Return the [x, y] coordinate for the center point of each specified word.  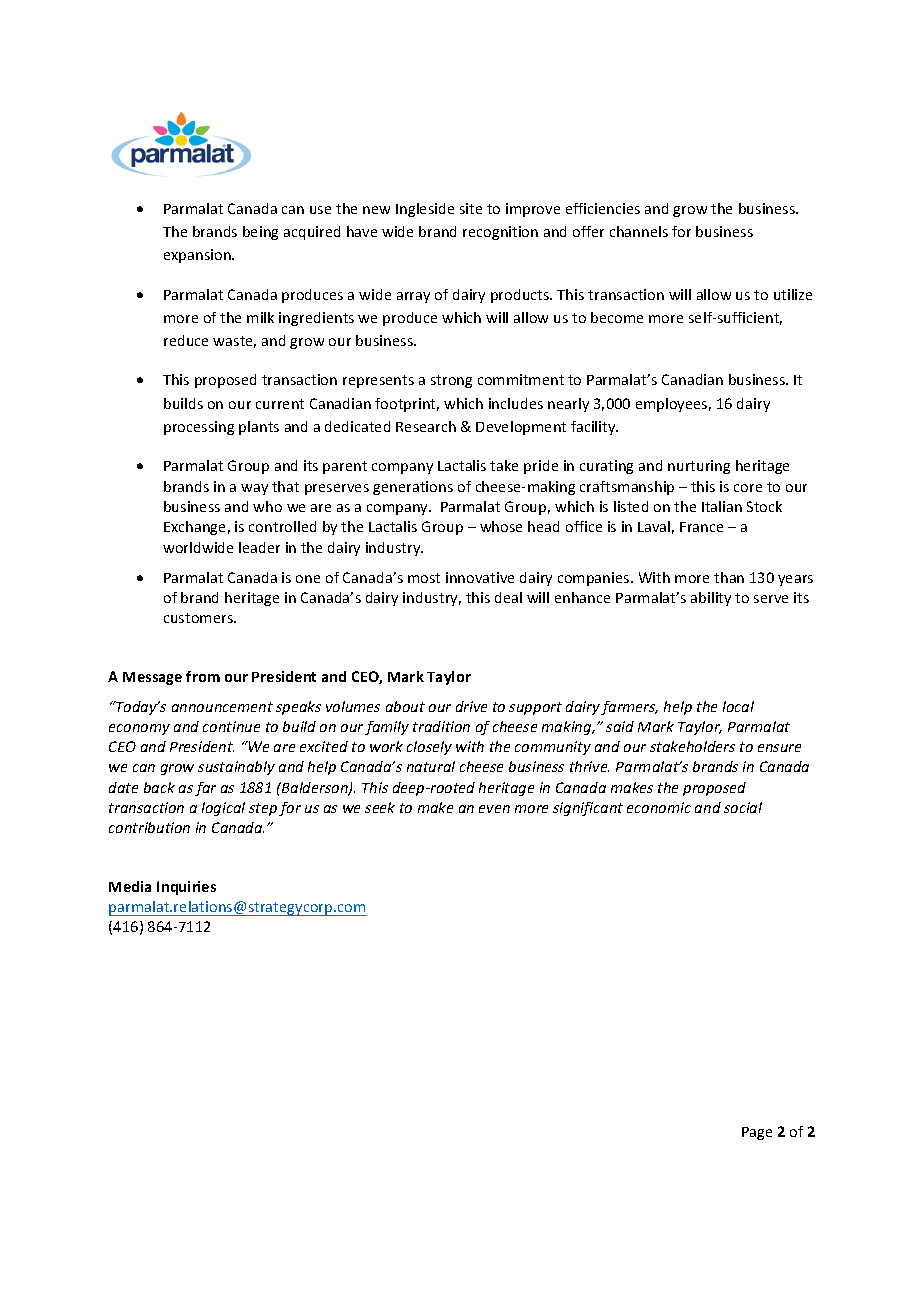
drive [471, 706]
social [743, 807]
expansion [198, 256]
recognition [500, 233]
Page [757, 1133]
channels [639, 231]
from [203, 676]
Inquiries [186, 888]
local [738, 706]
